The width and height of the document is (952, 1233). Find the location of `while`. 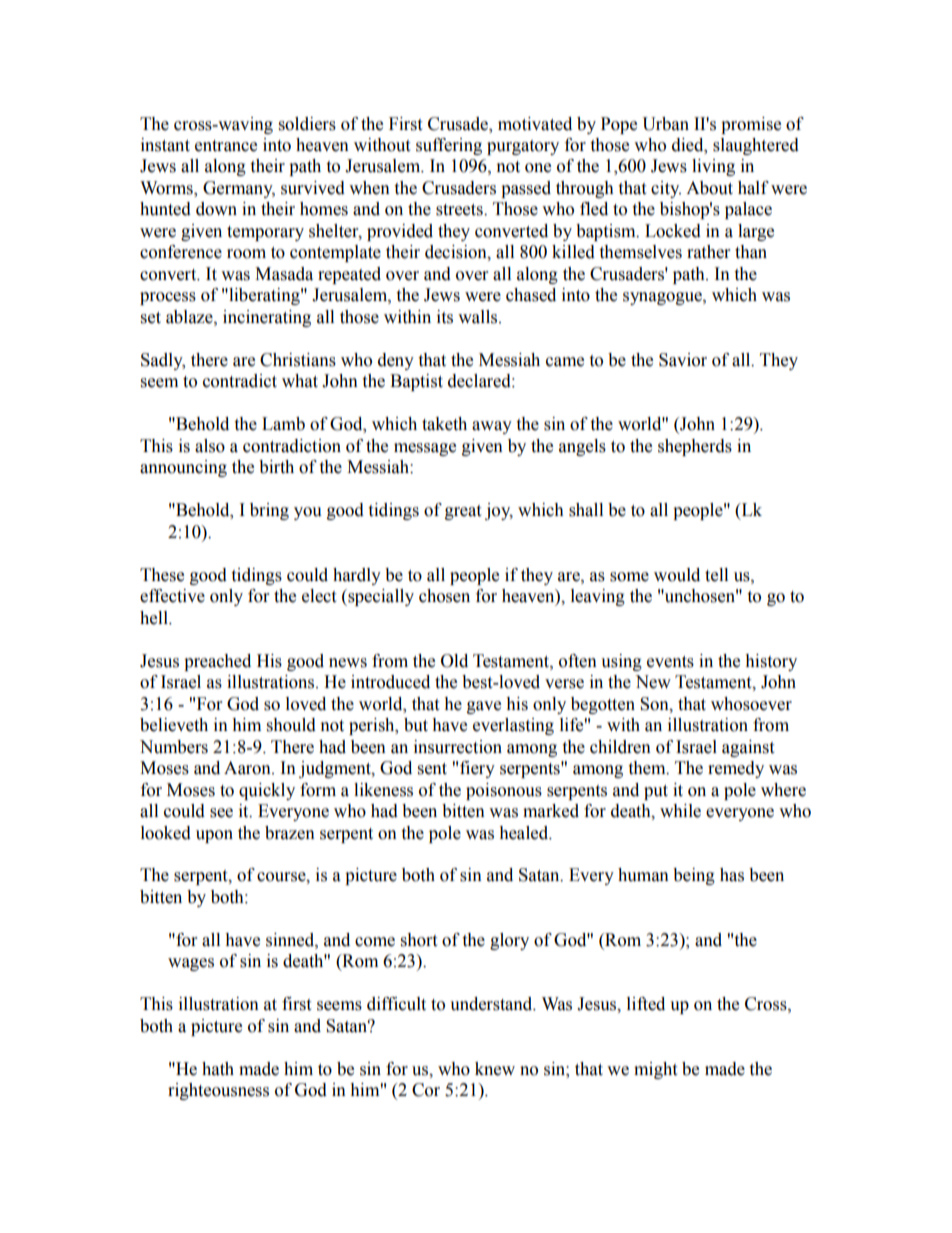

while is located at coordinates (680, 811).
